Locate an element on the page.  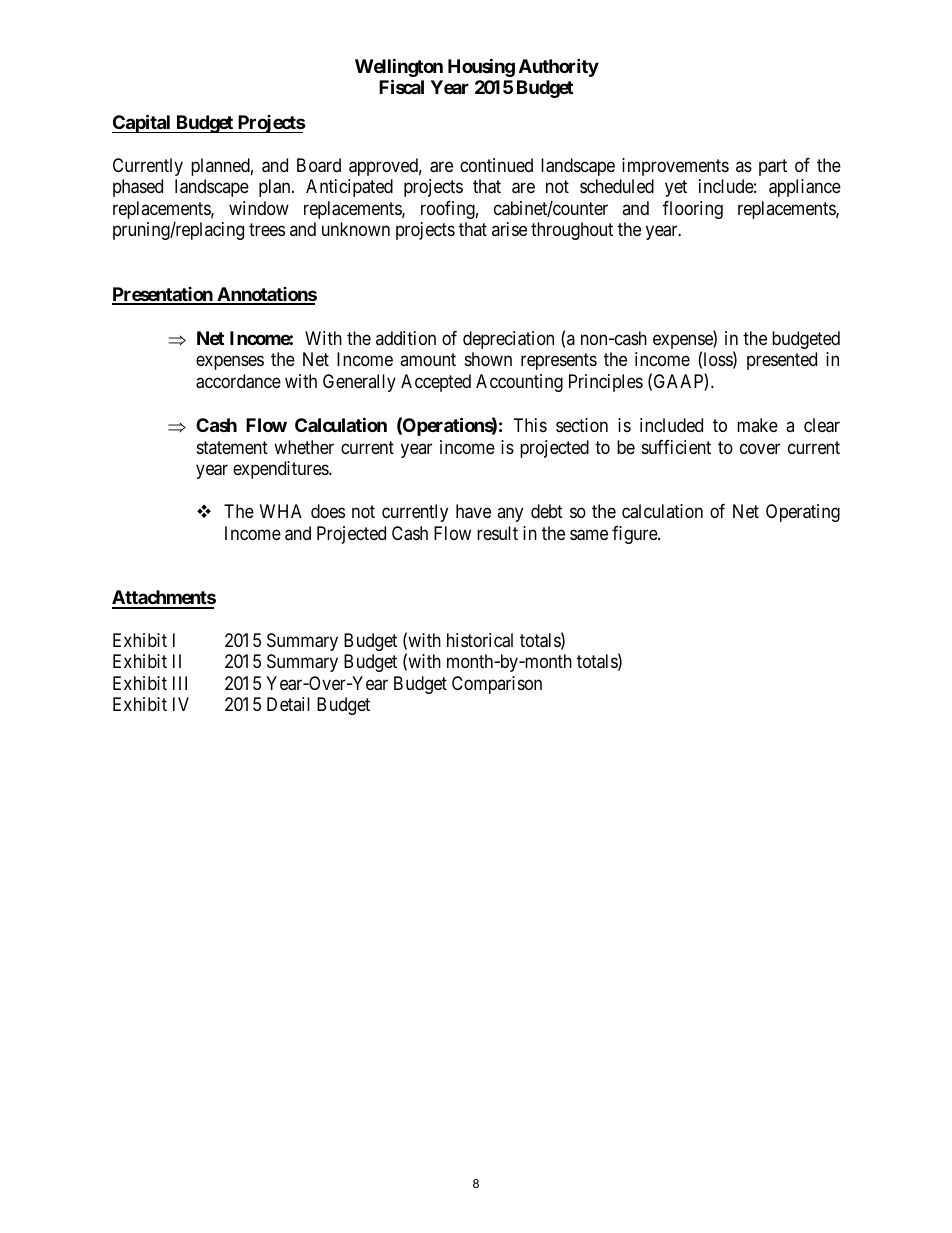
presented is located at coordinates (782, 361).
